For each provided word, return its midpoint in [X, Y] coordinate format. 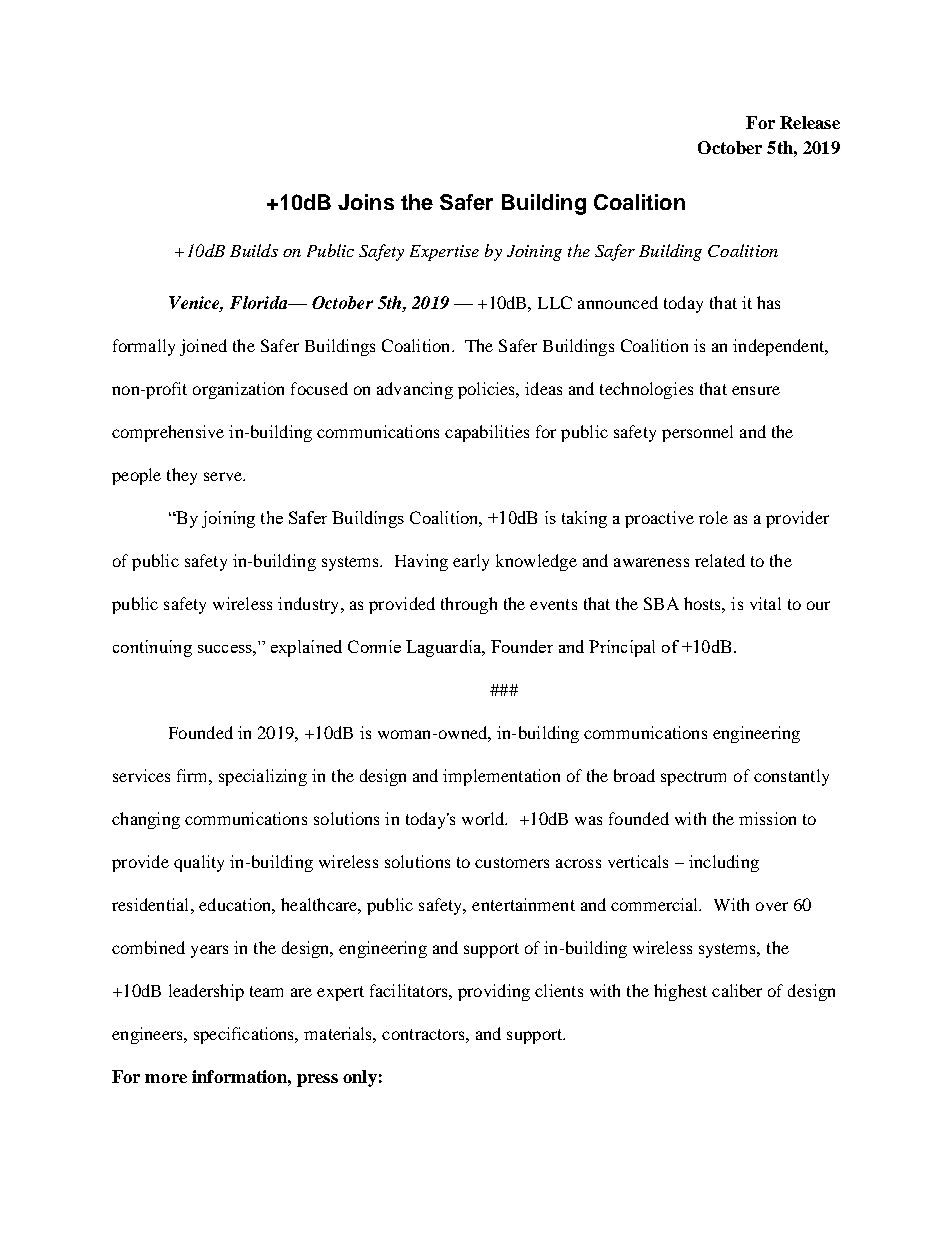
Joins [366, 202]
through [469, 605]
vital [765, 603]
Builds [254, 250]
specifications [245, 1035]
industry [310, 605]
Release [810, 122]
